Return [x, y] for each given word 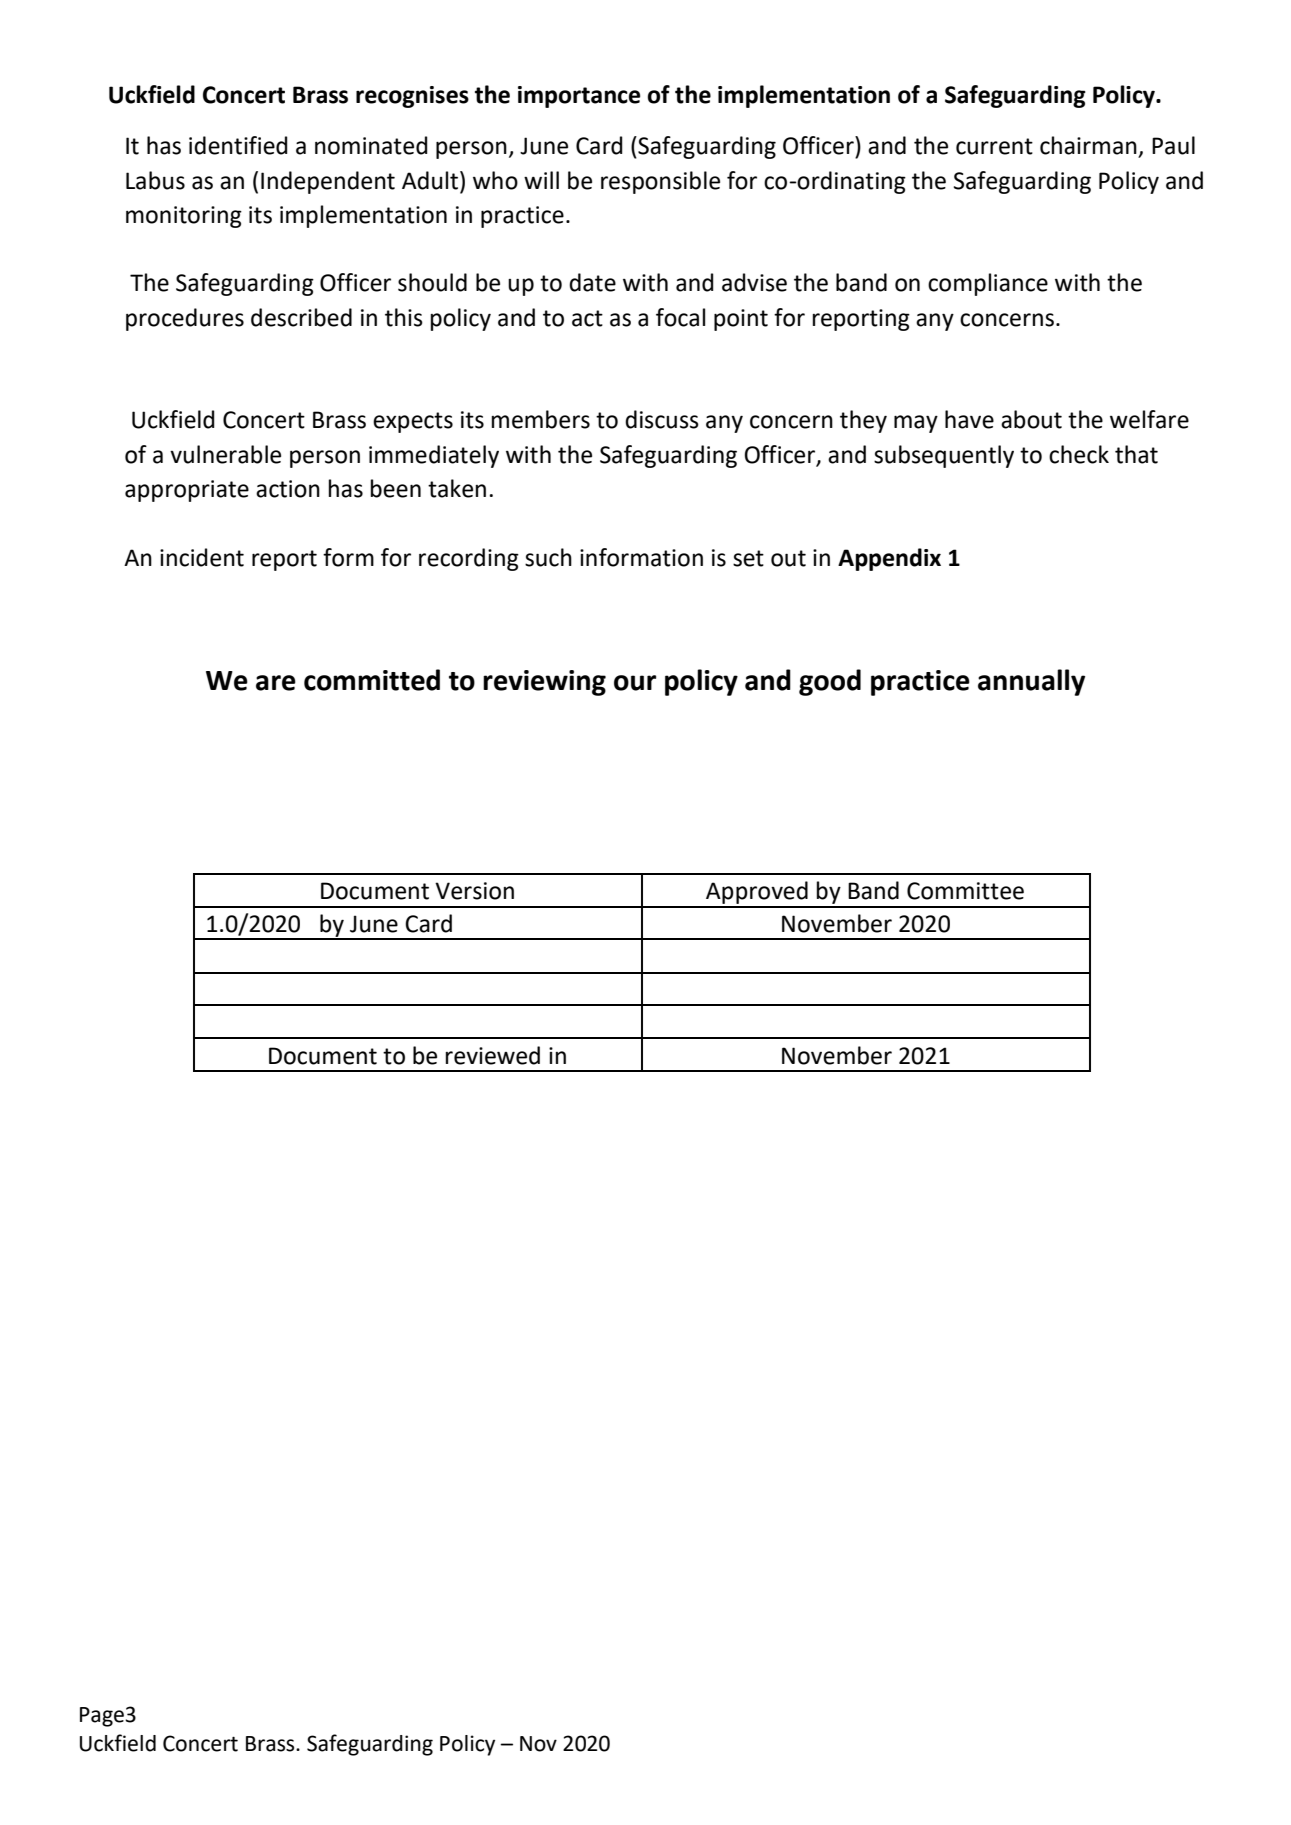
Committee [965, 891]
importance [579, 97]
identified [238, 145]
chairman [1088, 145]
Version [474, 891]
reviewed [493, 1055]
